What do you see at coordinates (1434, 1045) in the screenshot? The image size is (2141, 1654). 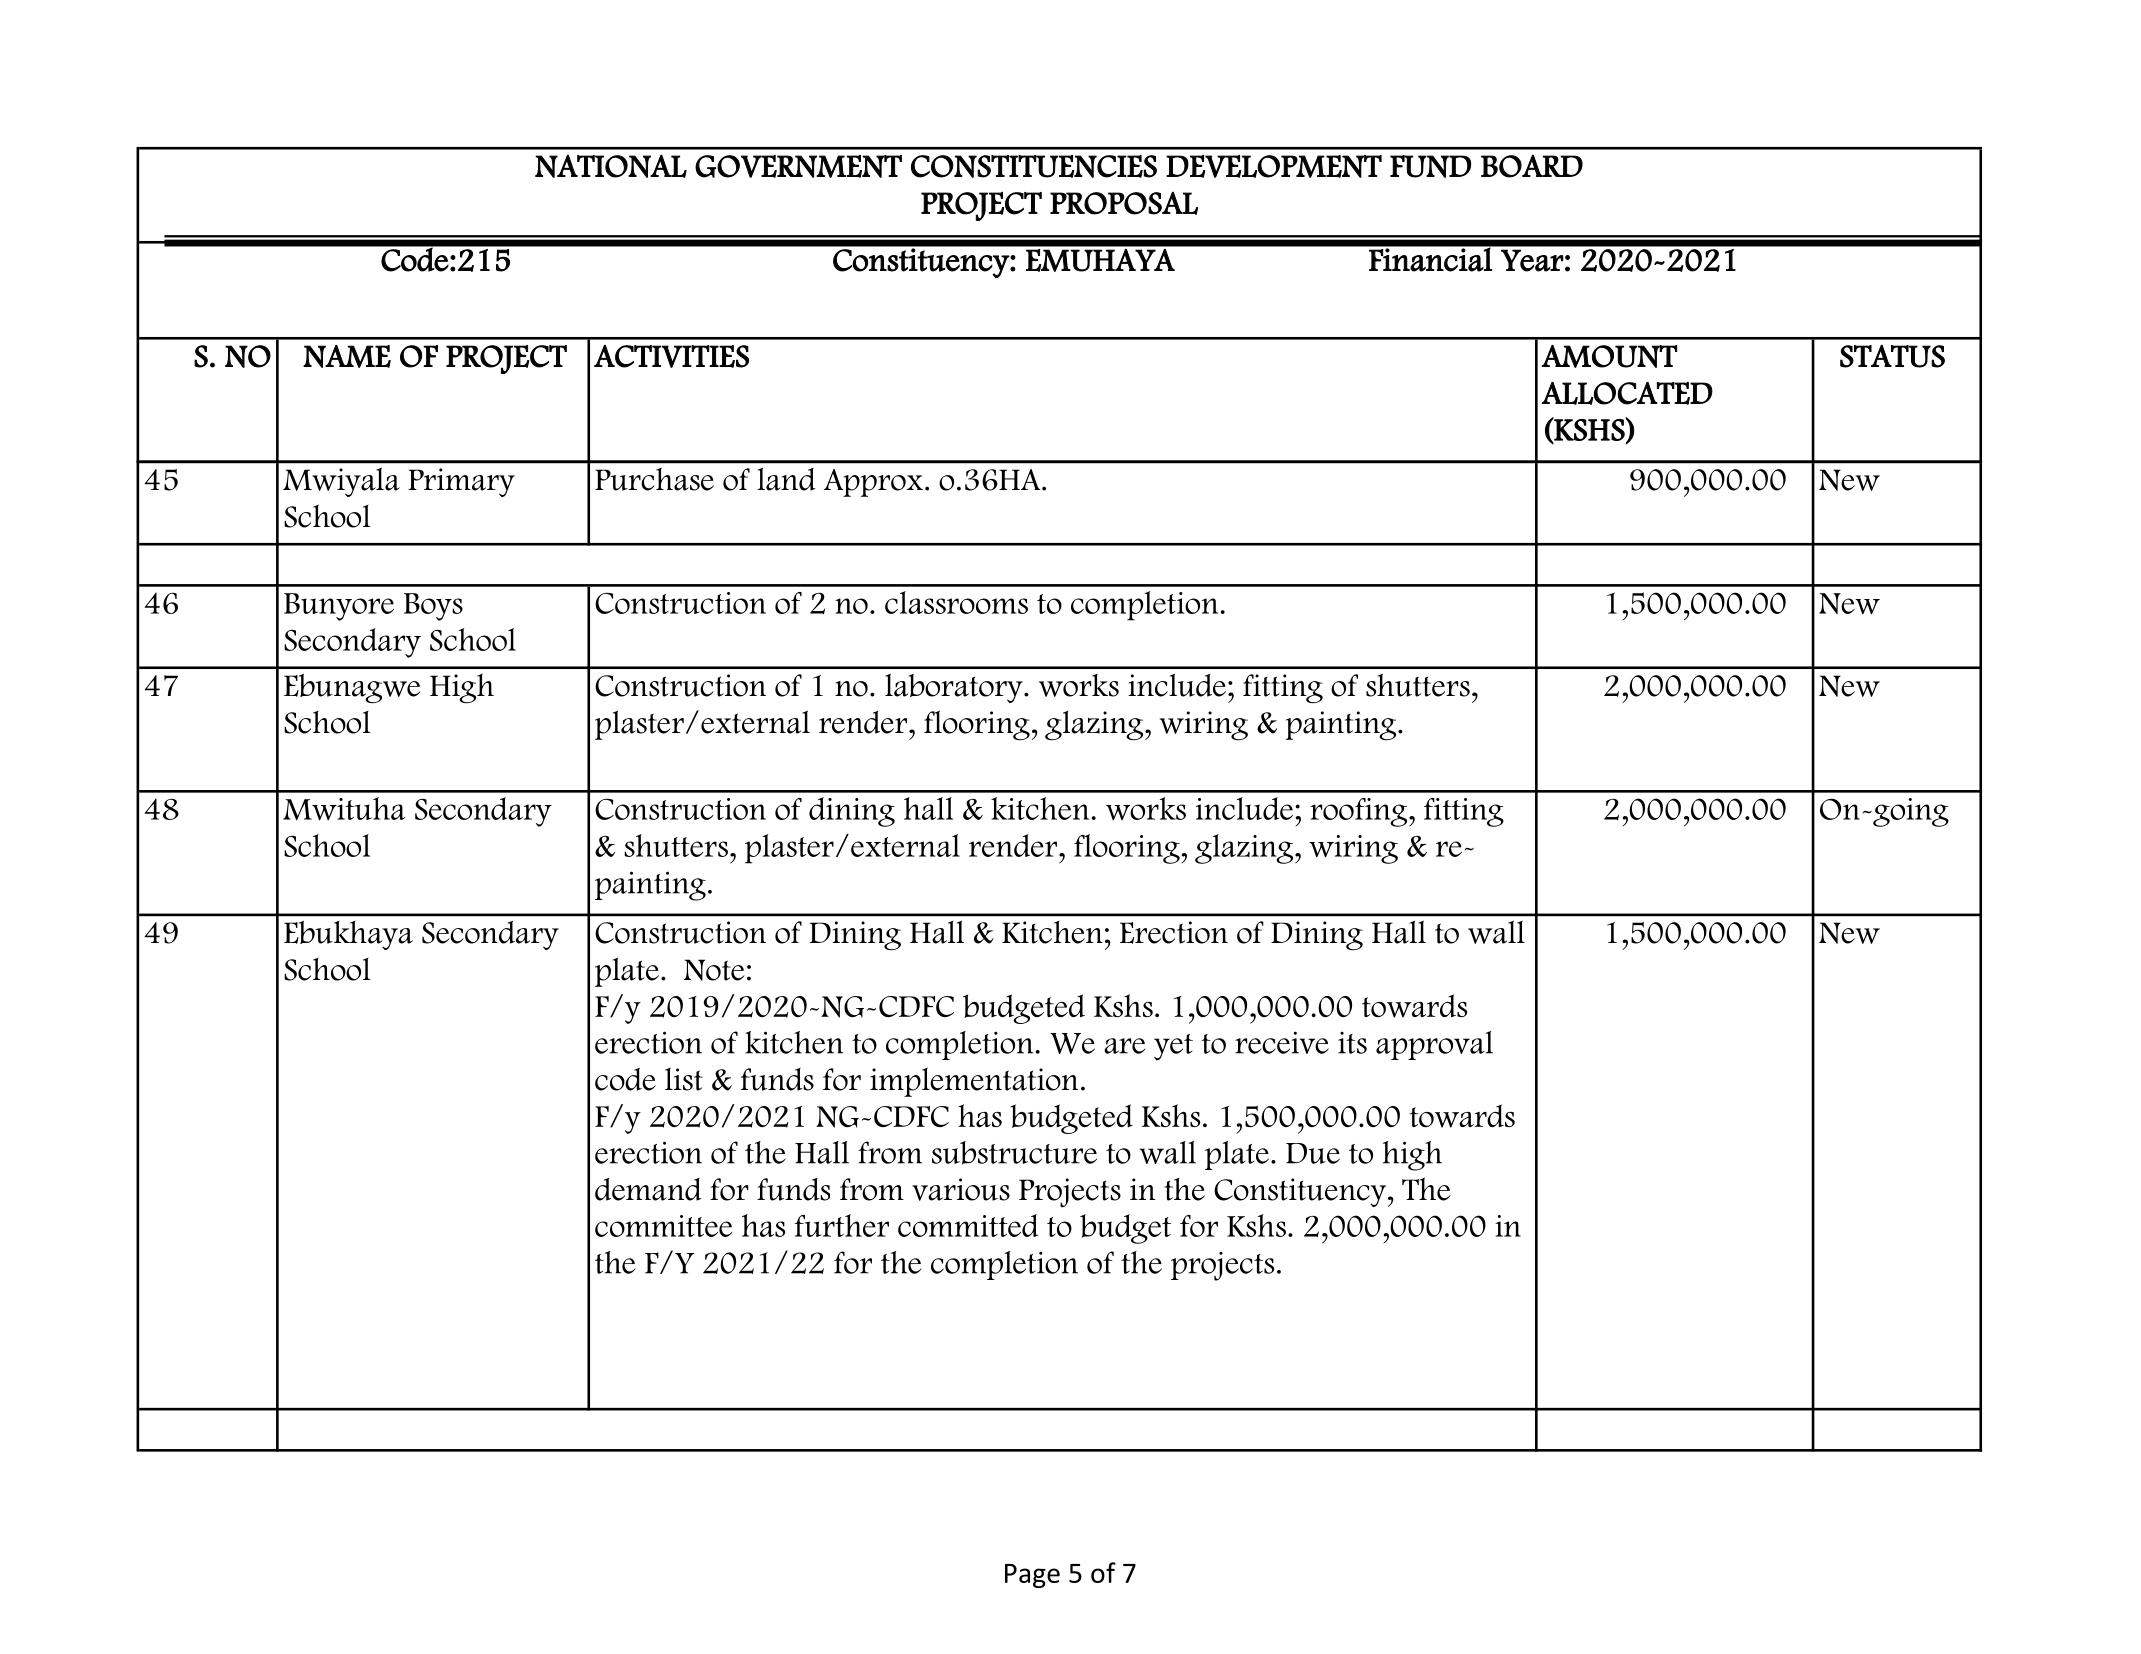 I see `approval` at bounding box center [1434, 1045].
